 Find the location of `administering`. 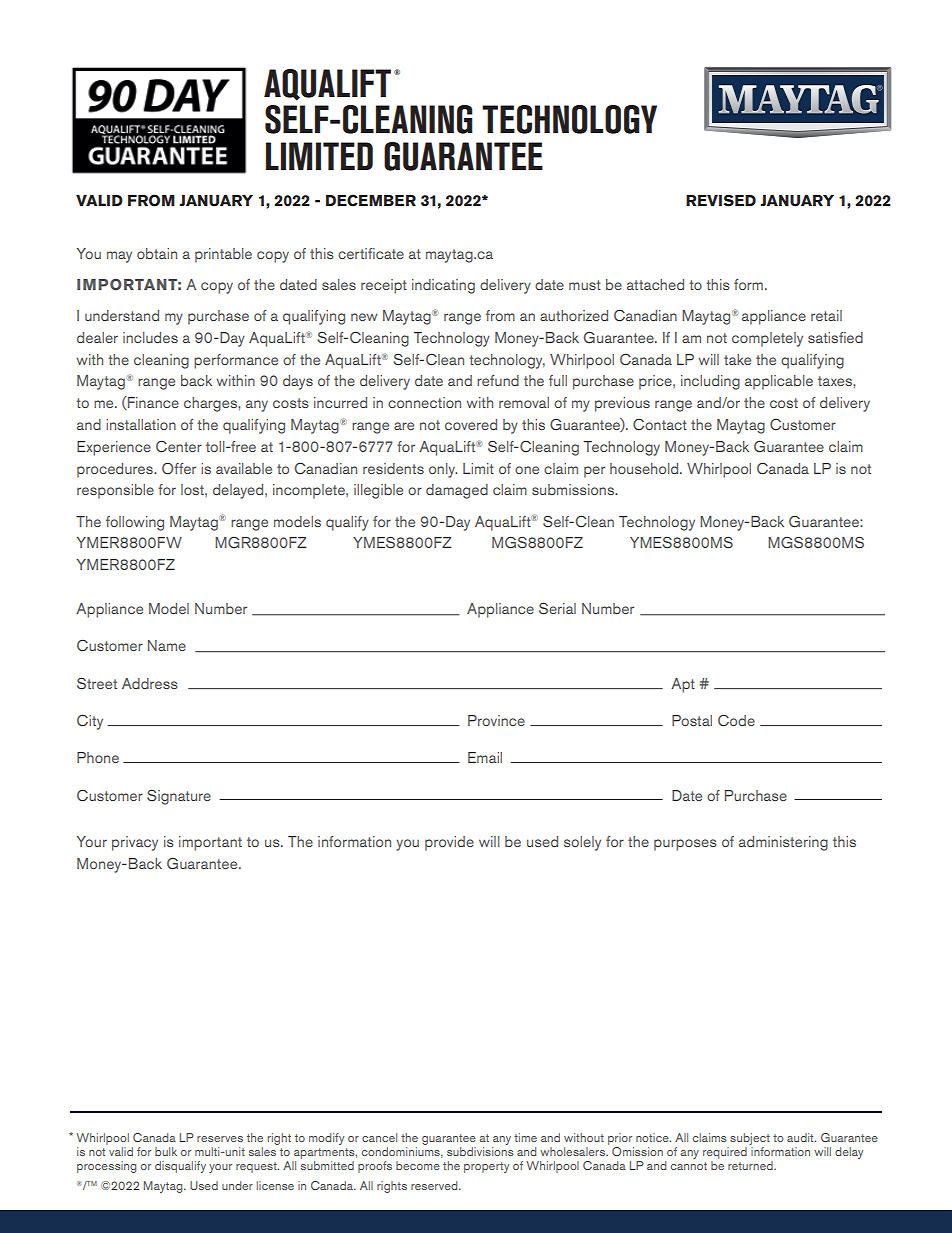

administering is located at coordinates (783, 843).
